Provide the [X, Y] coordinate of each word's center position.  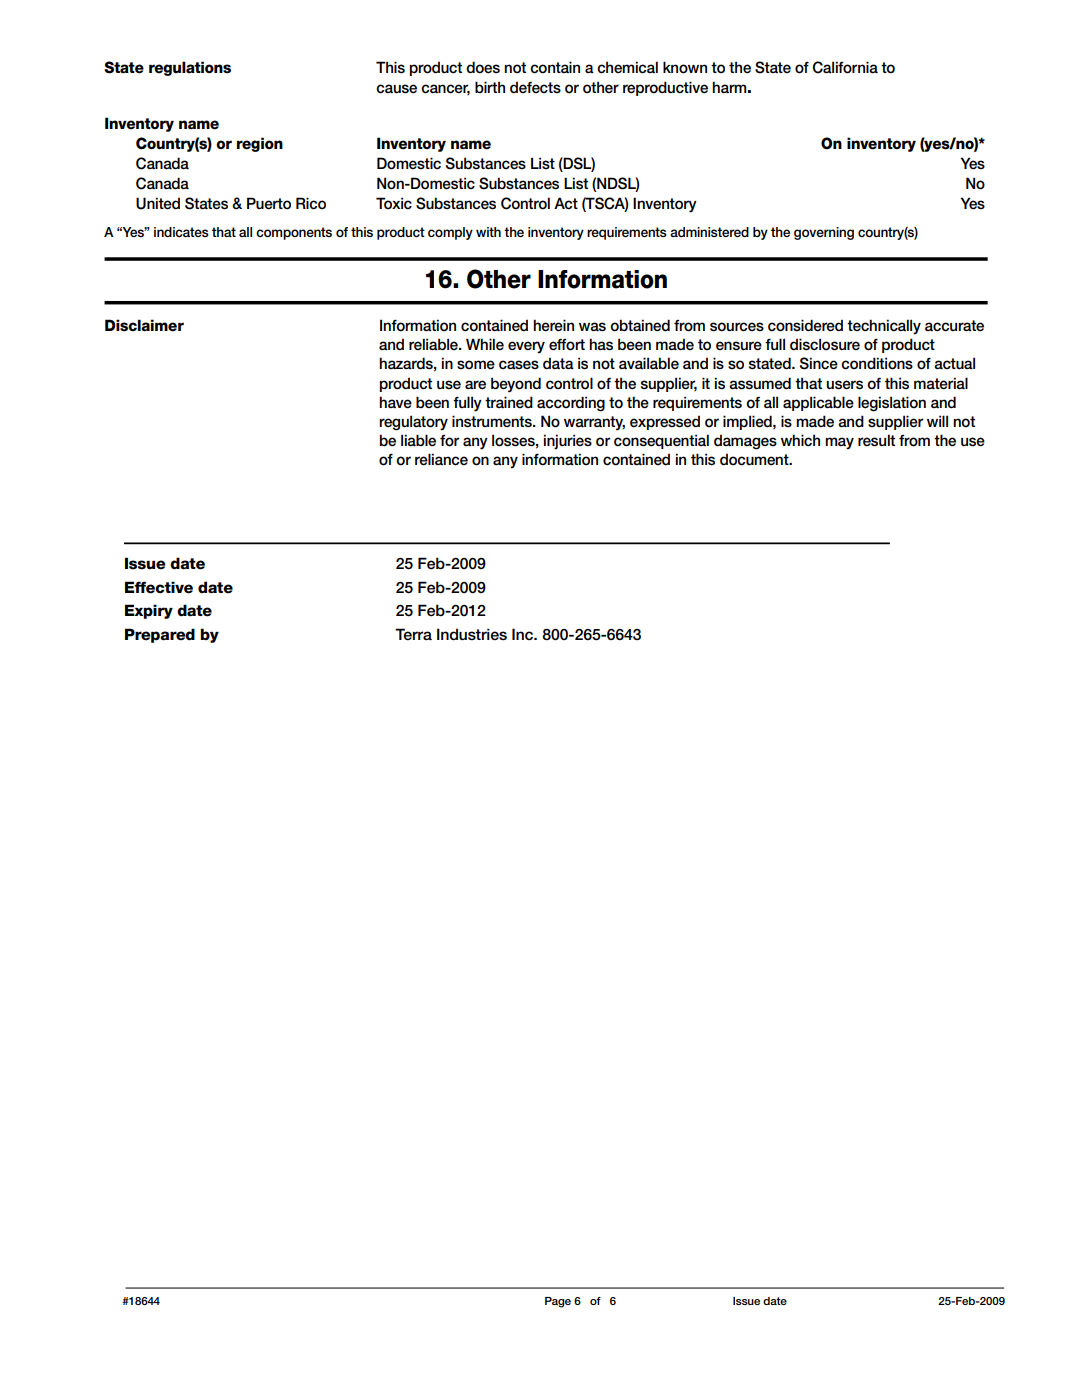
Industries [472, 634]
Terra [413, 634]
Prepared [160, 635]
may [839, 443]
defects [535, 87]
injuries [568, 442]
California [845, 67]
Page [558, 1302]
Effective [159, 587]
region [260, 144]
